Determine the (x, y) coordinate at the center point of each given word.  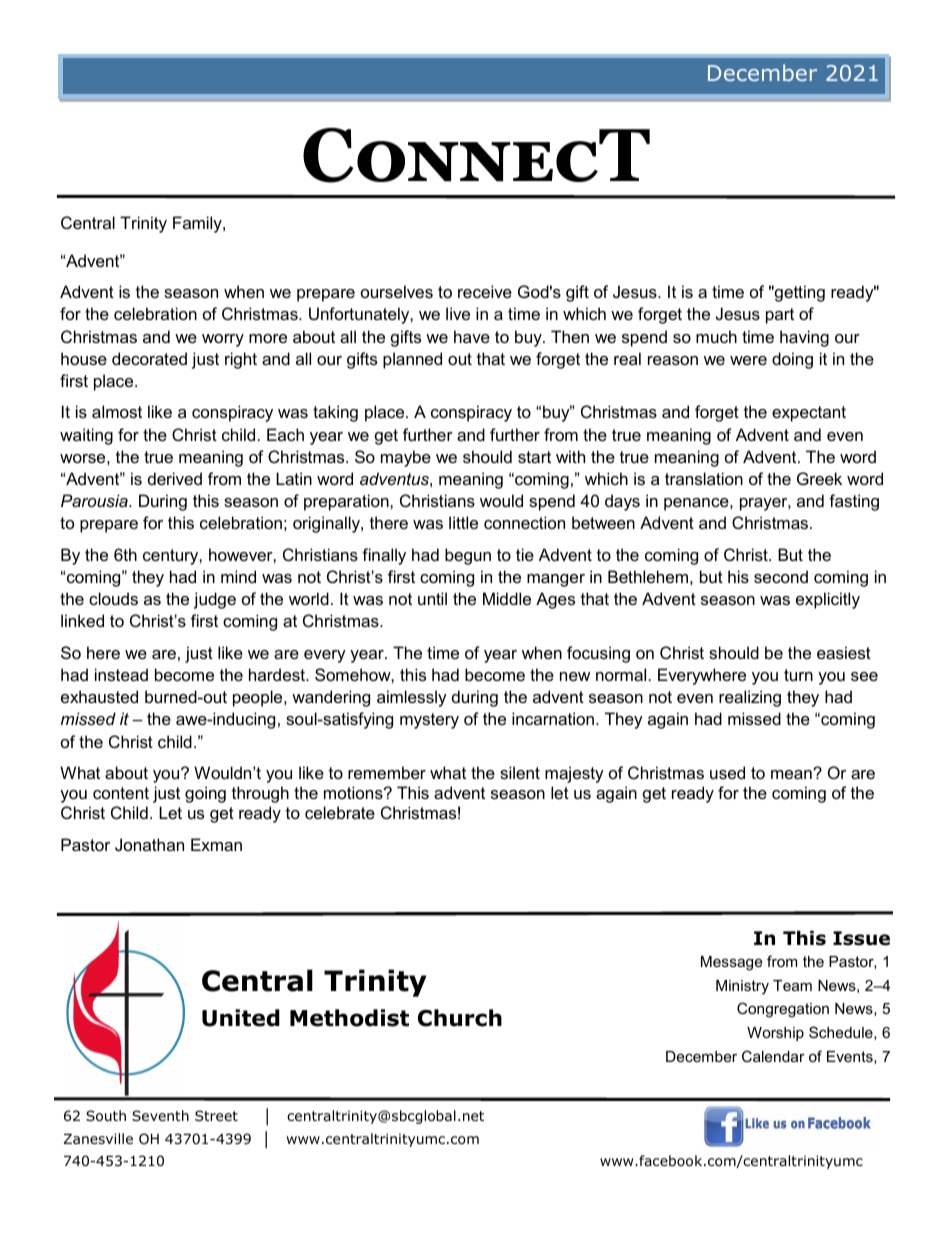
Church (460, 1018)
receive (485, 291)
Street (216, 1115)
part (780, 316)
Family (198, 224)
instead (121, 674)
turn (798, 675)
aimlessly (412, 698)
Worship (775, 1034)
